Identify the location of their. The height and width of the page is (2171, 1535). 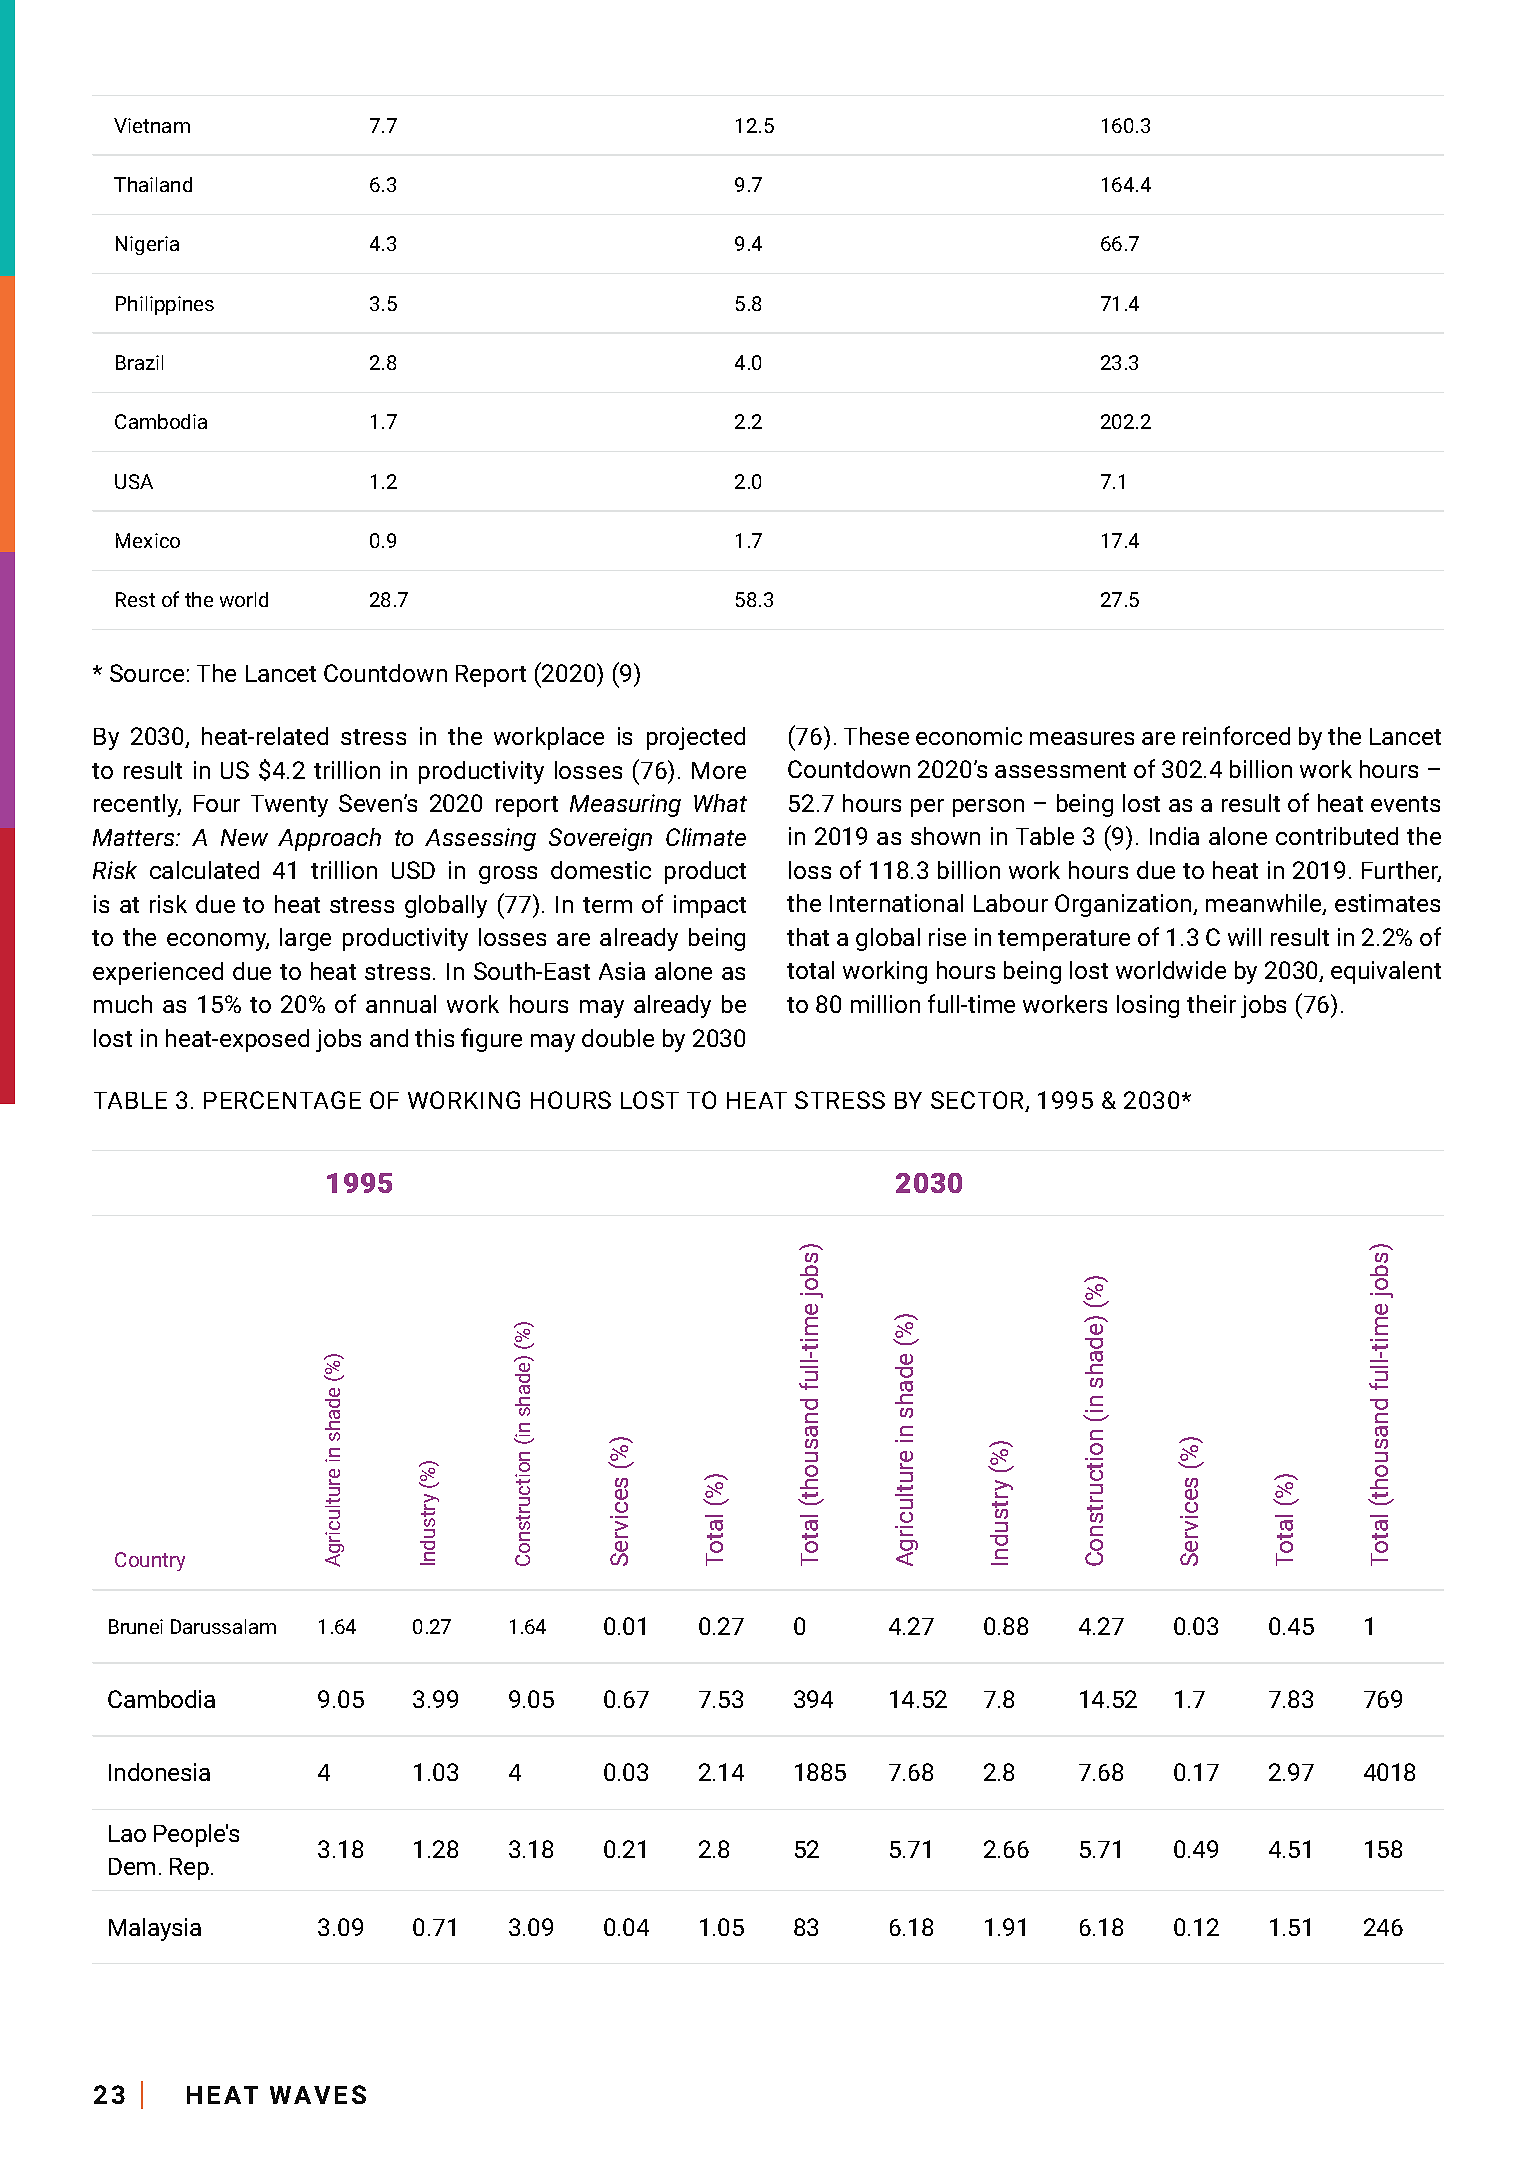
(1211, 1004).
